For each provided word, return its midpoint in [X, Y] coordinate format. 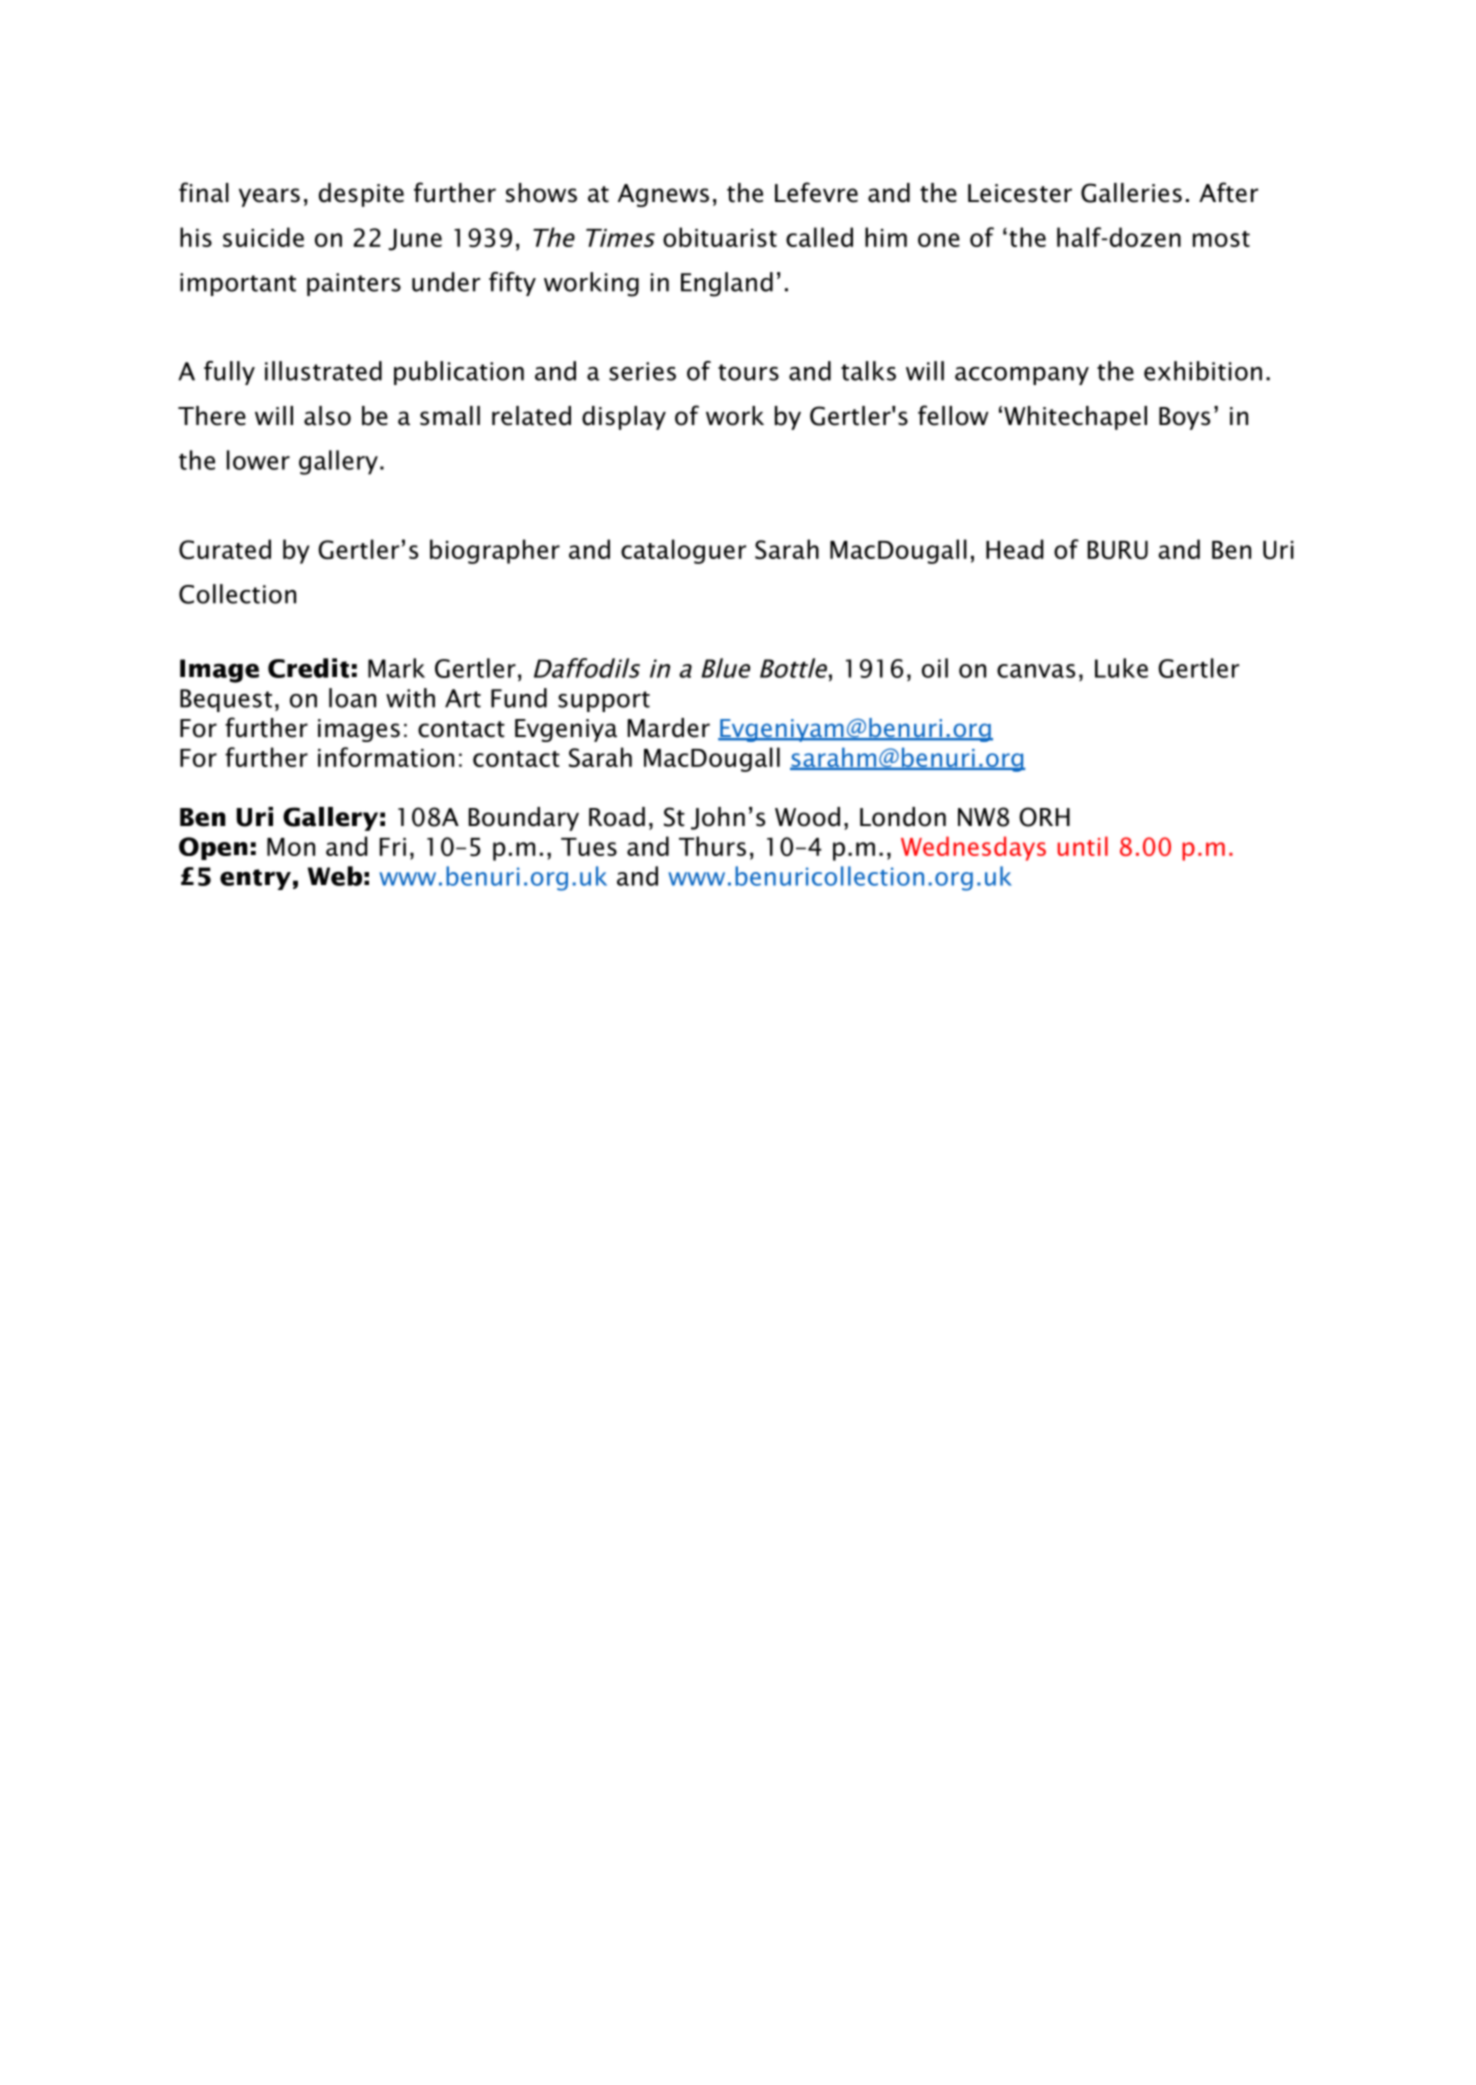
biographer [495, 551]
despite [361, 195]
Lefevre [816, 192]
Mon [291, 847]
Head [1015, 549]
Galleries [1131, 193]
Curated [225, 549]
